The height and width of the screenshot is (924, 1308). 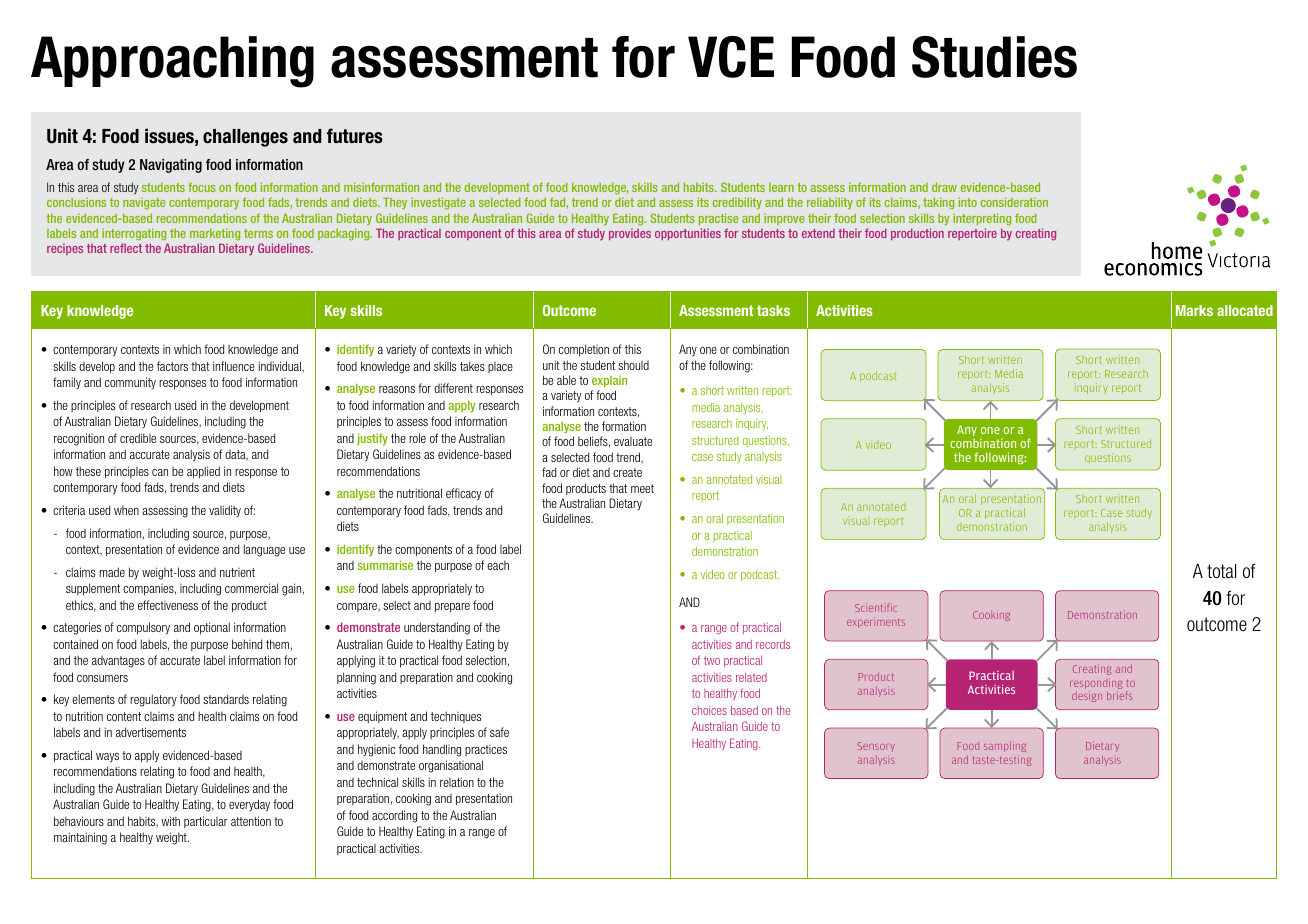 I want to click on Studies, so click(x=994, y=57).
